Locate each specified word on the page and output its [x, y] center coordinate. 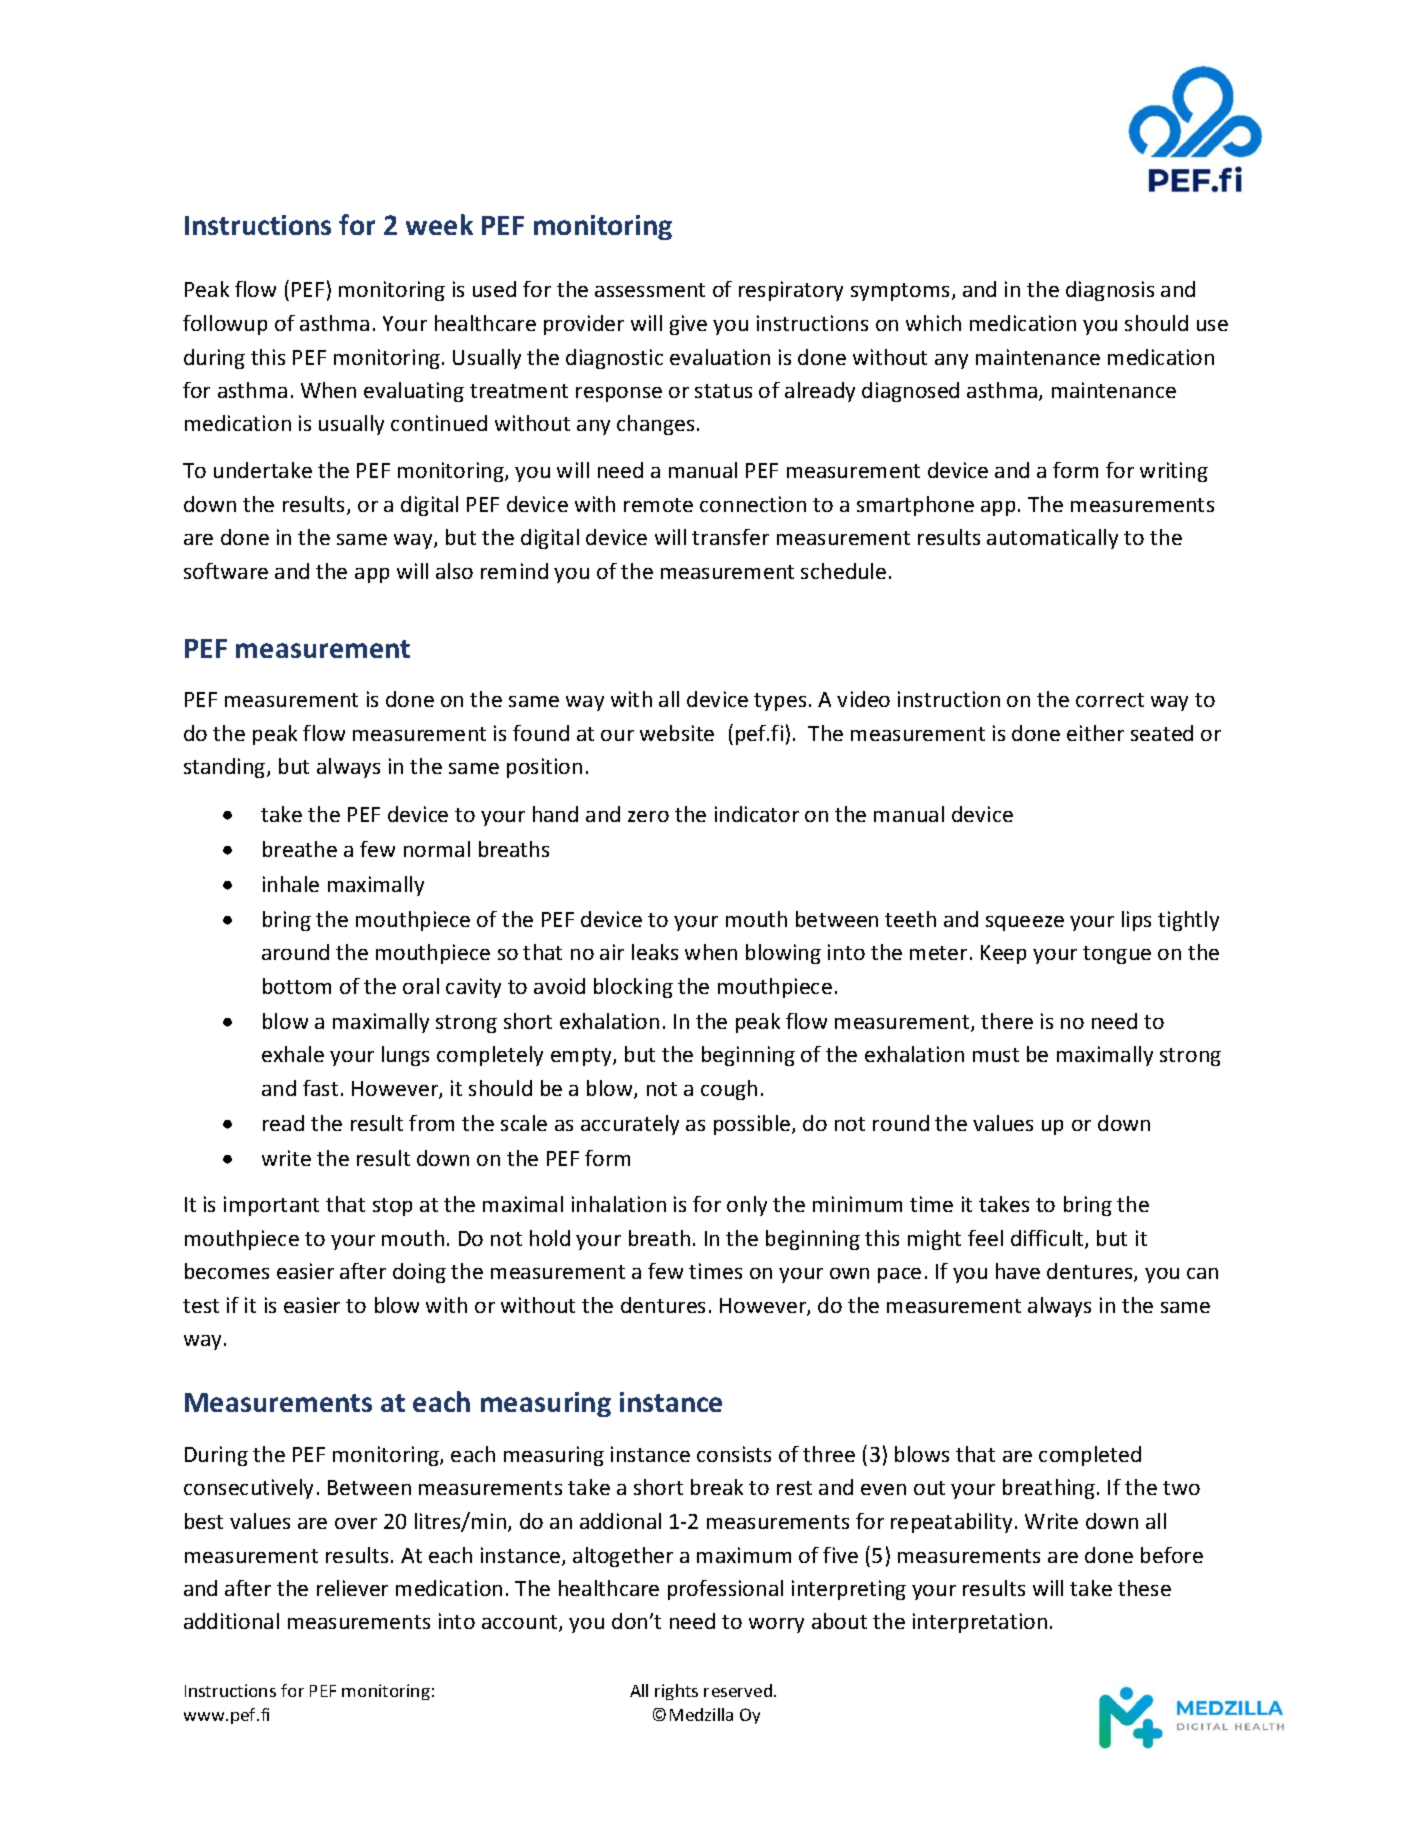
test [201, 1306]
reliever [352, 1588]
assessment [650, 290]
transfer [730, 537]
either [1095, 733]
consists [734, 1454]
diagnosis [1110, 291]
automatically [1052, 539]
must [996, 1055]
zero [648, 816]
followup [225, 325]
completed [1090, 1456]
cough [729, 1090]
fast [320, 1088]
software [226, 571]
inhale [291, 884]
